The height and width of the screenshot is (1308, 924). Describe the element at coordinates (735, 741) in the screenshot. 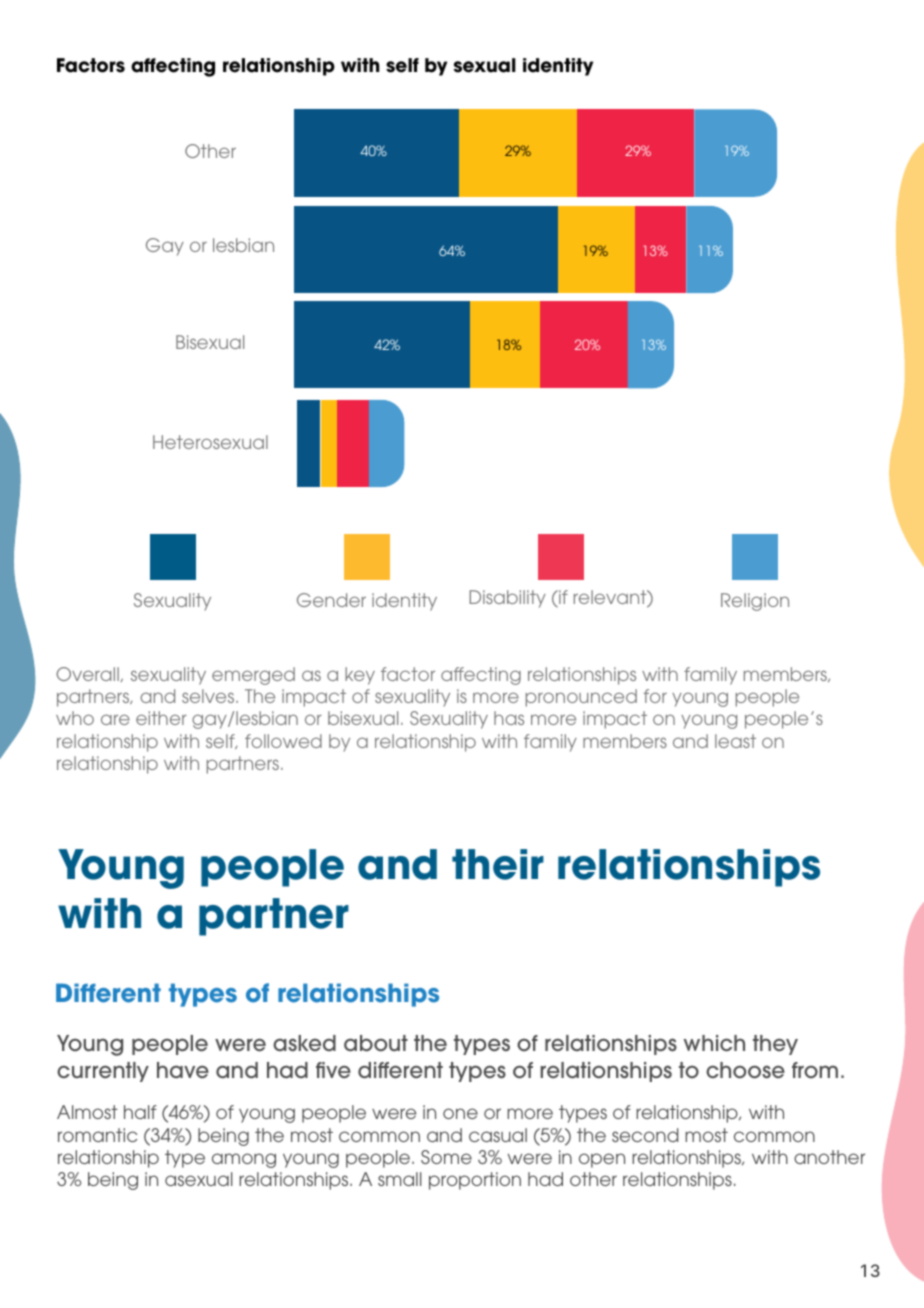

I see `least` at that location.
